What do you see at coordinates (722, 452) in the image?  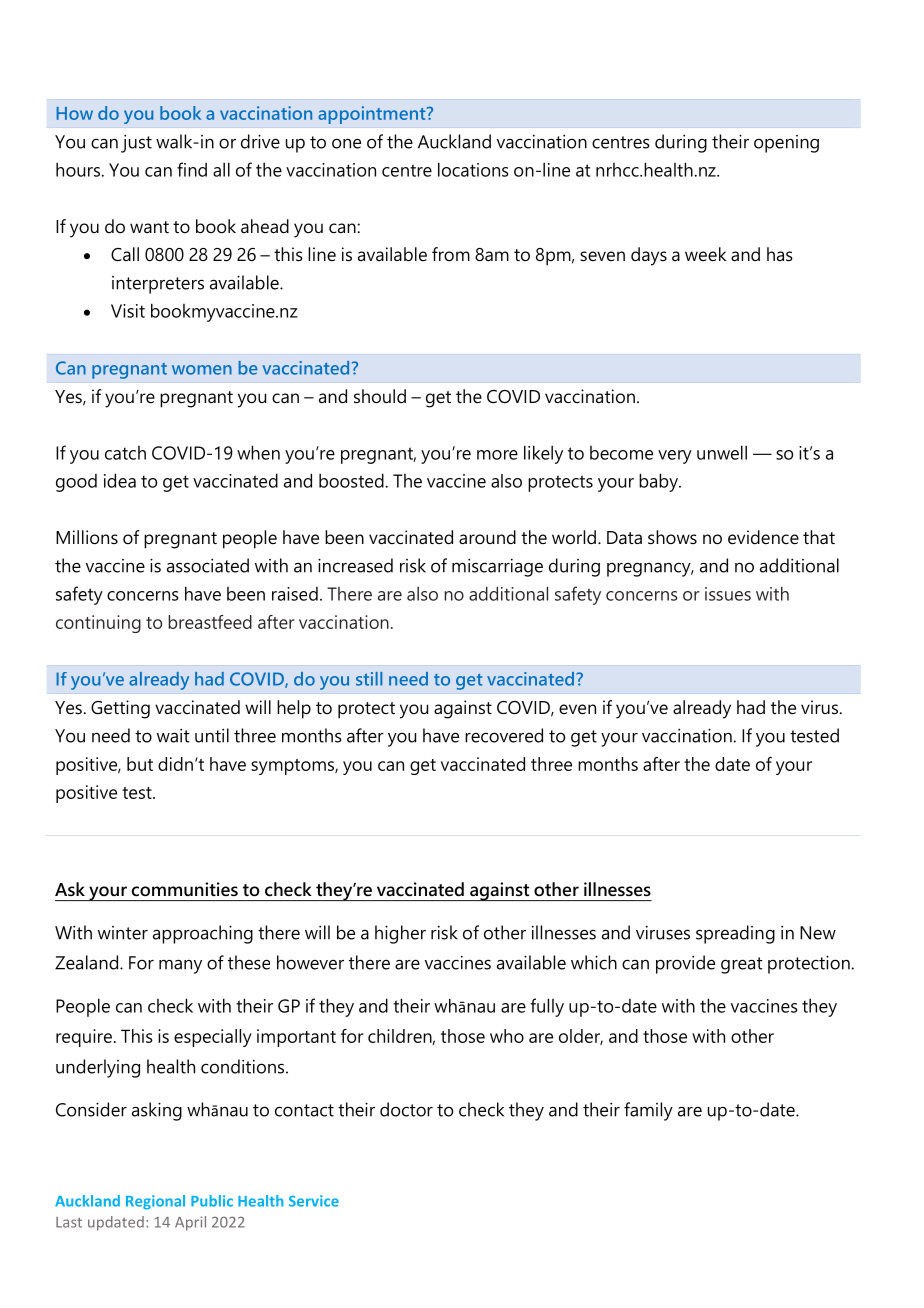 I see `unwell` at bounding box center [722, 452].
